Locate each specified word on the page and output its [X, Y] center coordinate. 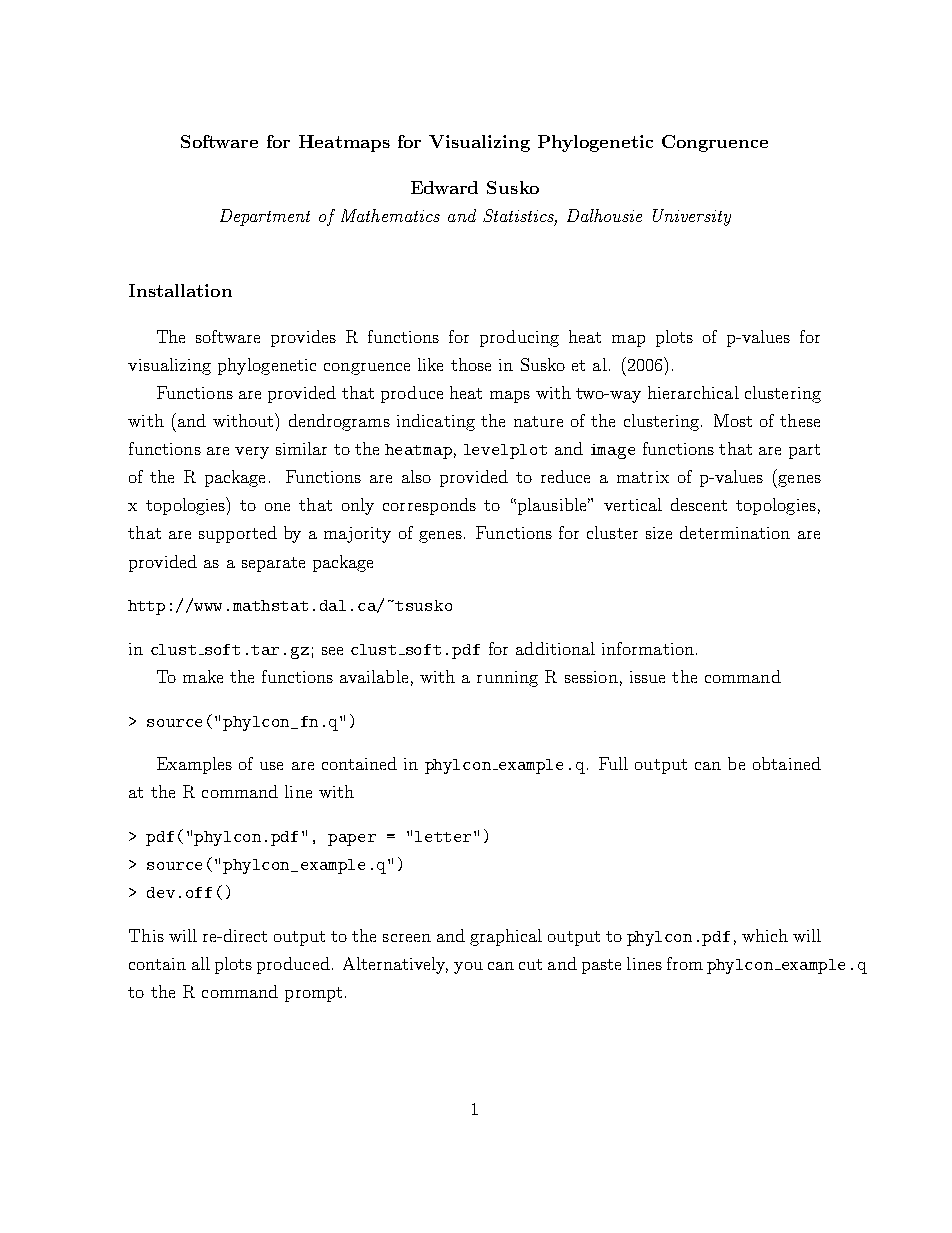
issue [647, 677]
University [692, 217]
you [468, 968]
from [685, 963]
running [507, 679]
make [203, 676]
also [416, 476]
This [146, 935]
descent [699, 504]
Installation [180, 290]
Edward [444, 187]
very [252, 453]
